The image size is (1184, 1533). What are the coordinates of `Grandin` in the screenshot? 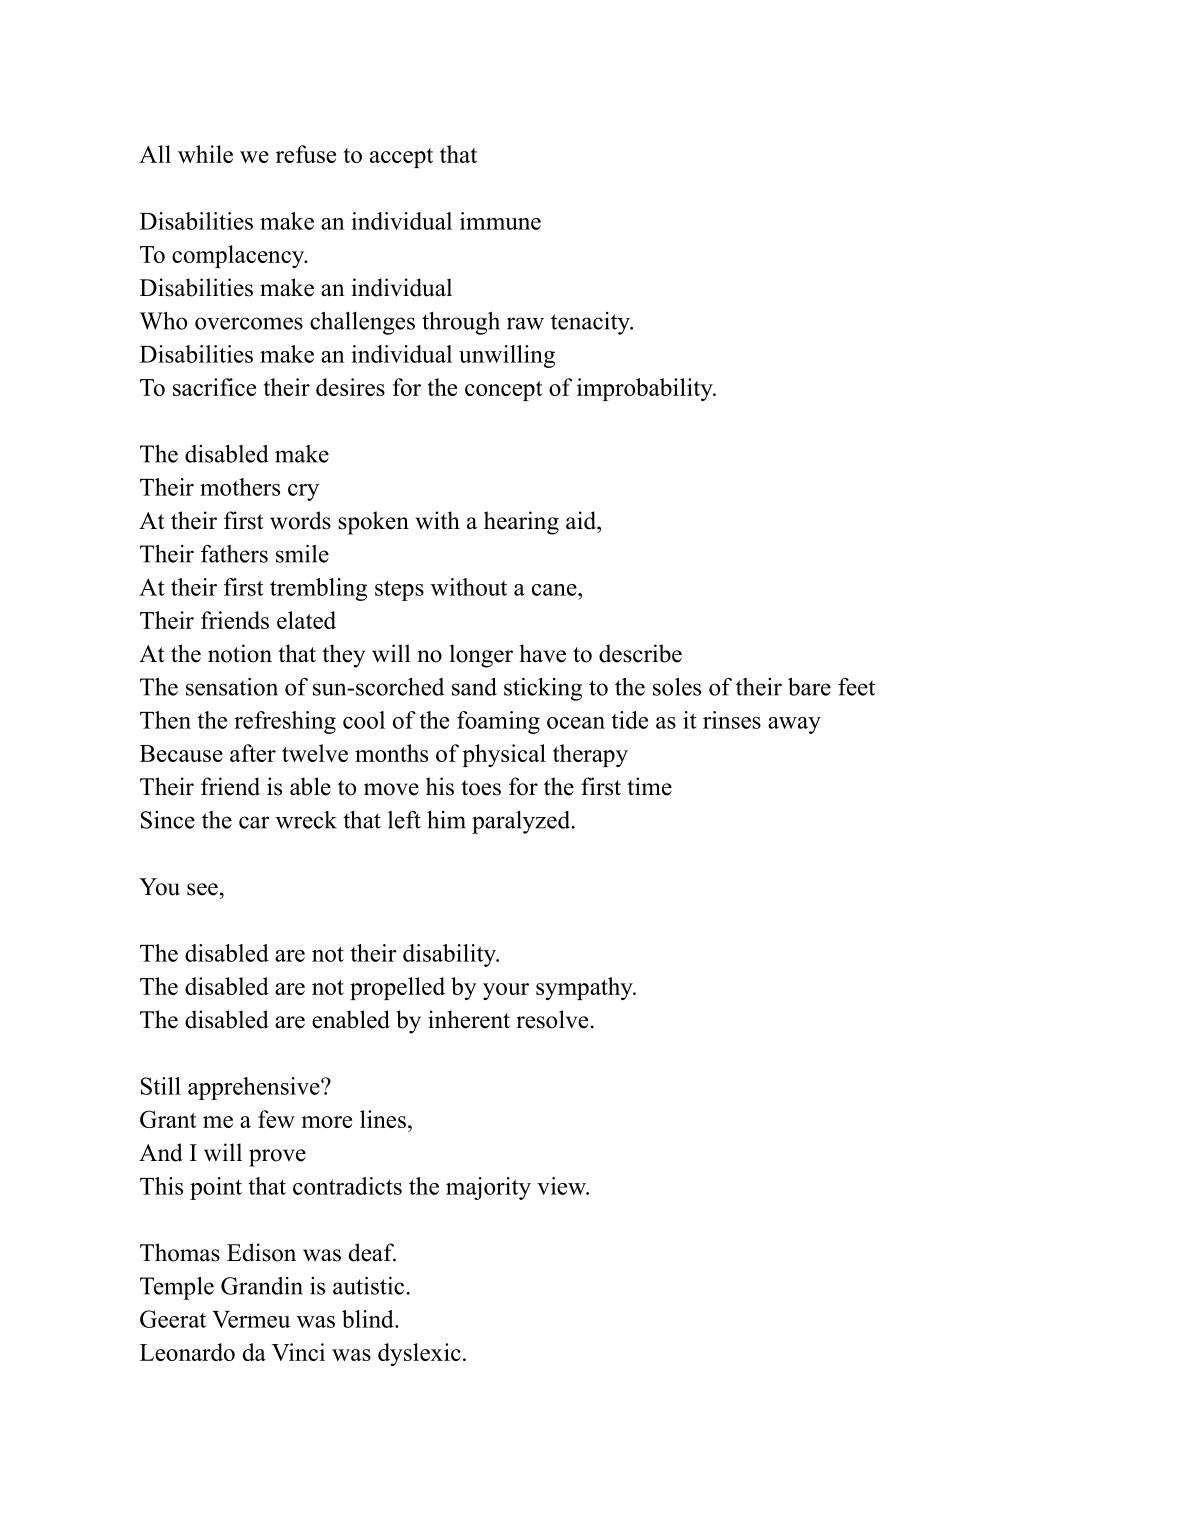 It's located at (262, 1286).
